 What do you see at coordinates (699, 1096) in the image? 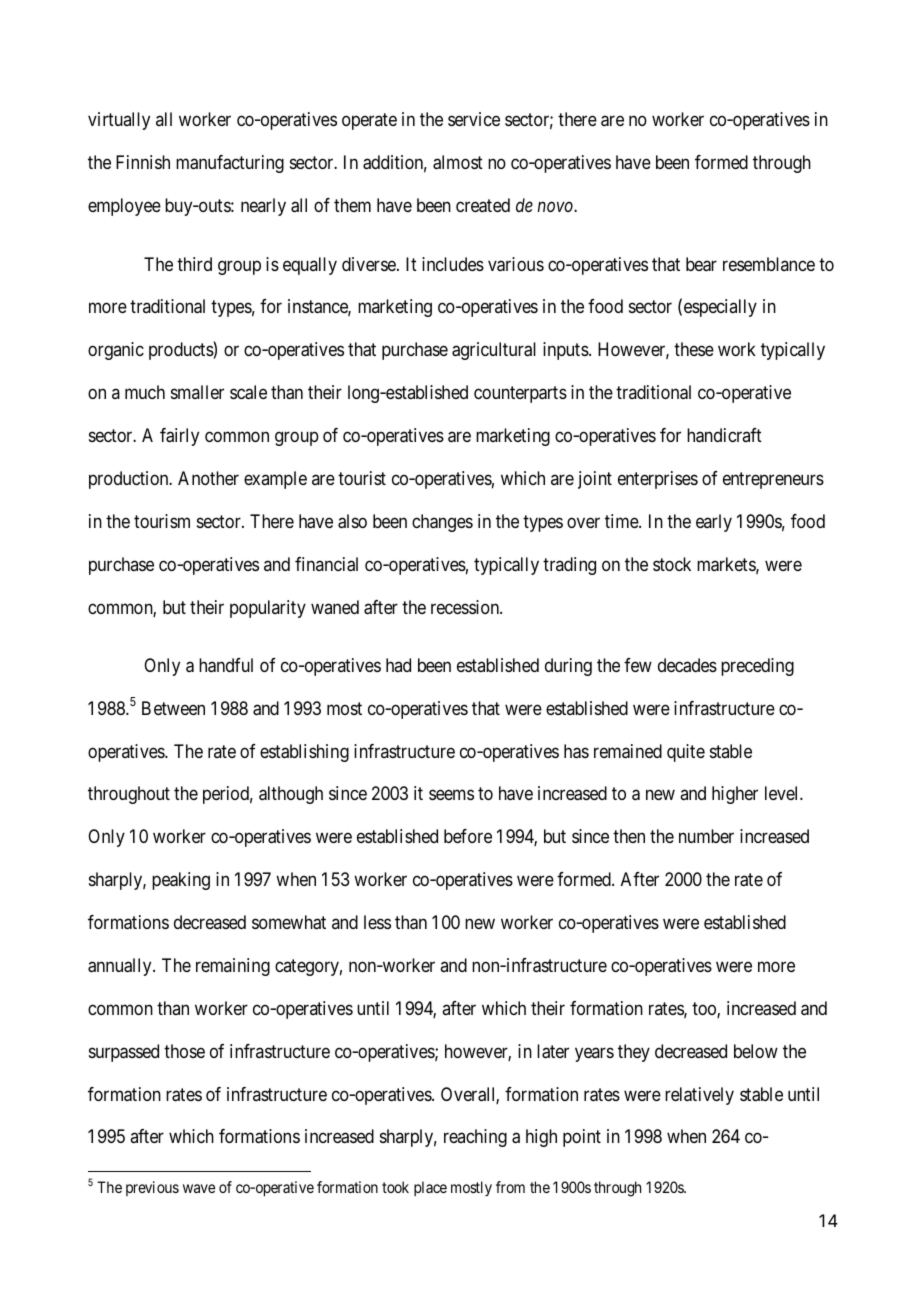
I see `relatively` at bounding box center [699, 1096].
